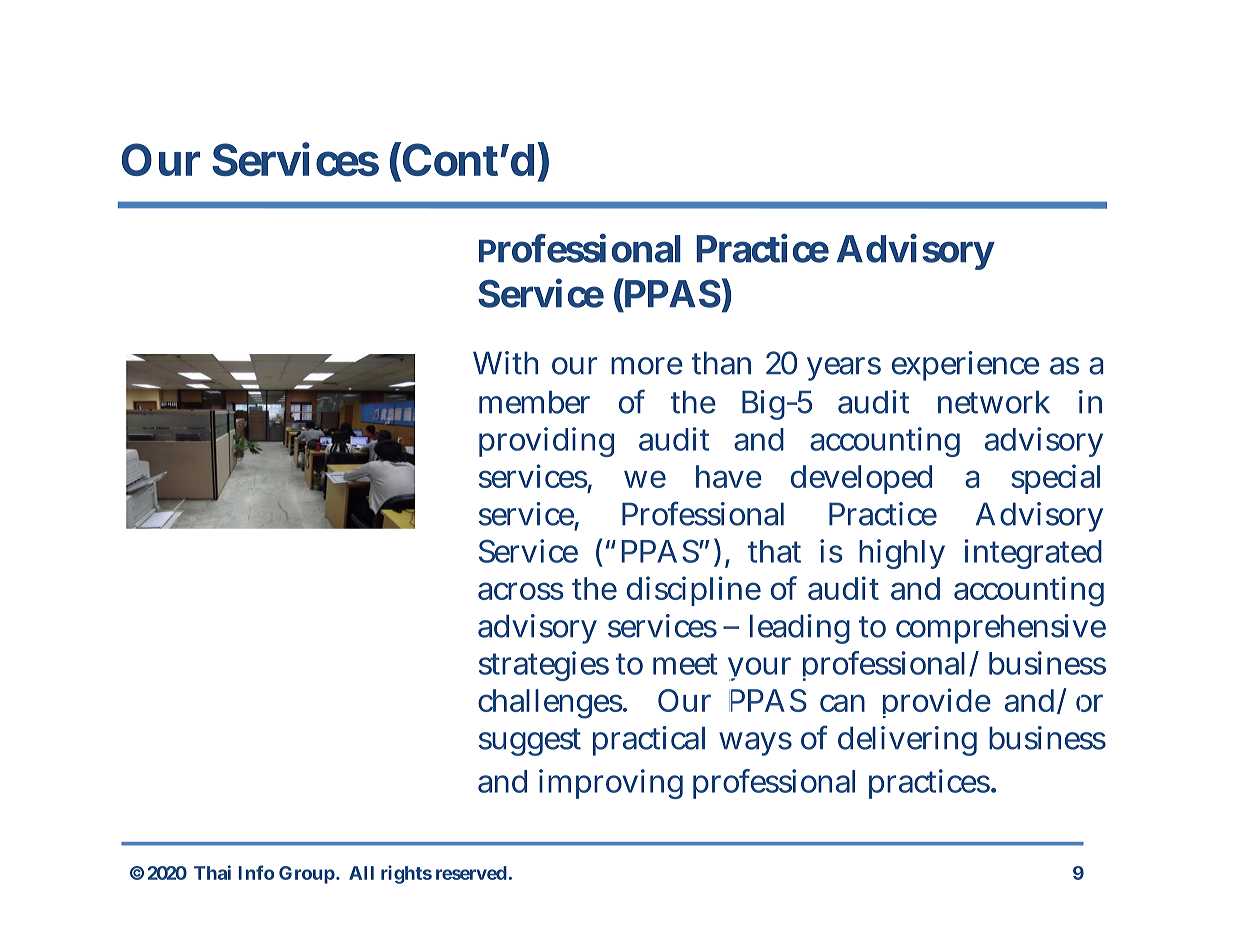  Describe the element at coordinates (993, 402) in the document. I see `network` at that location.
